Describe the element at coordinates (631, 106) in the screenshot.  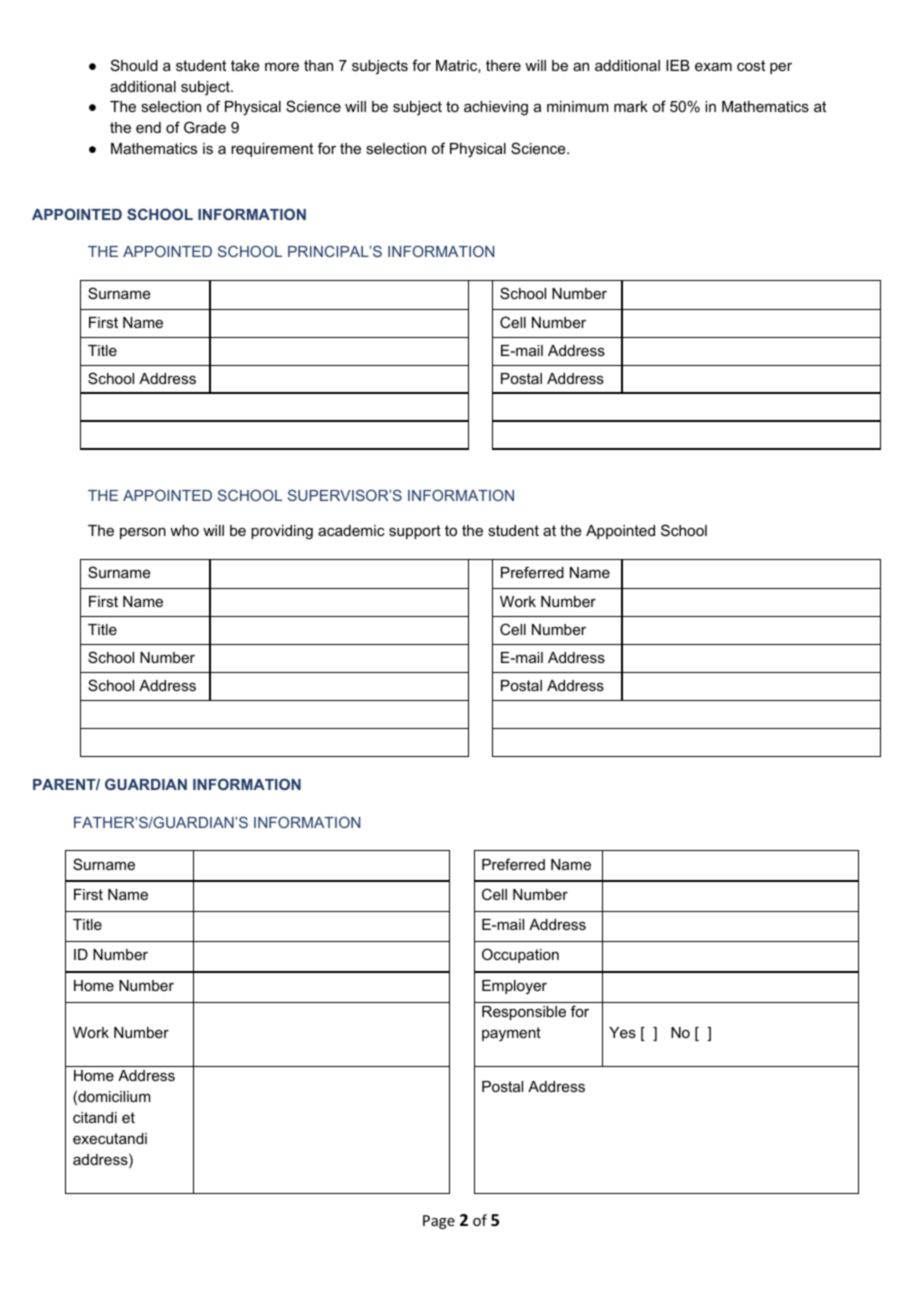
I see `mark` at that location.
